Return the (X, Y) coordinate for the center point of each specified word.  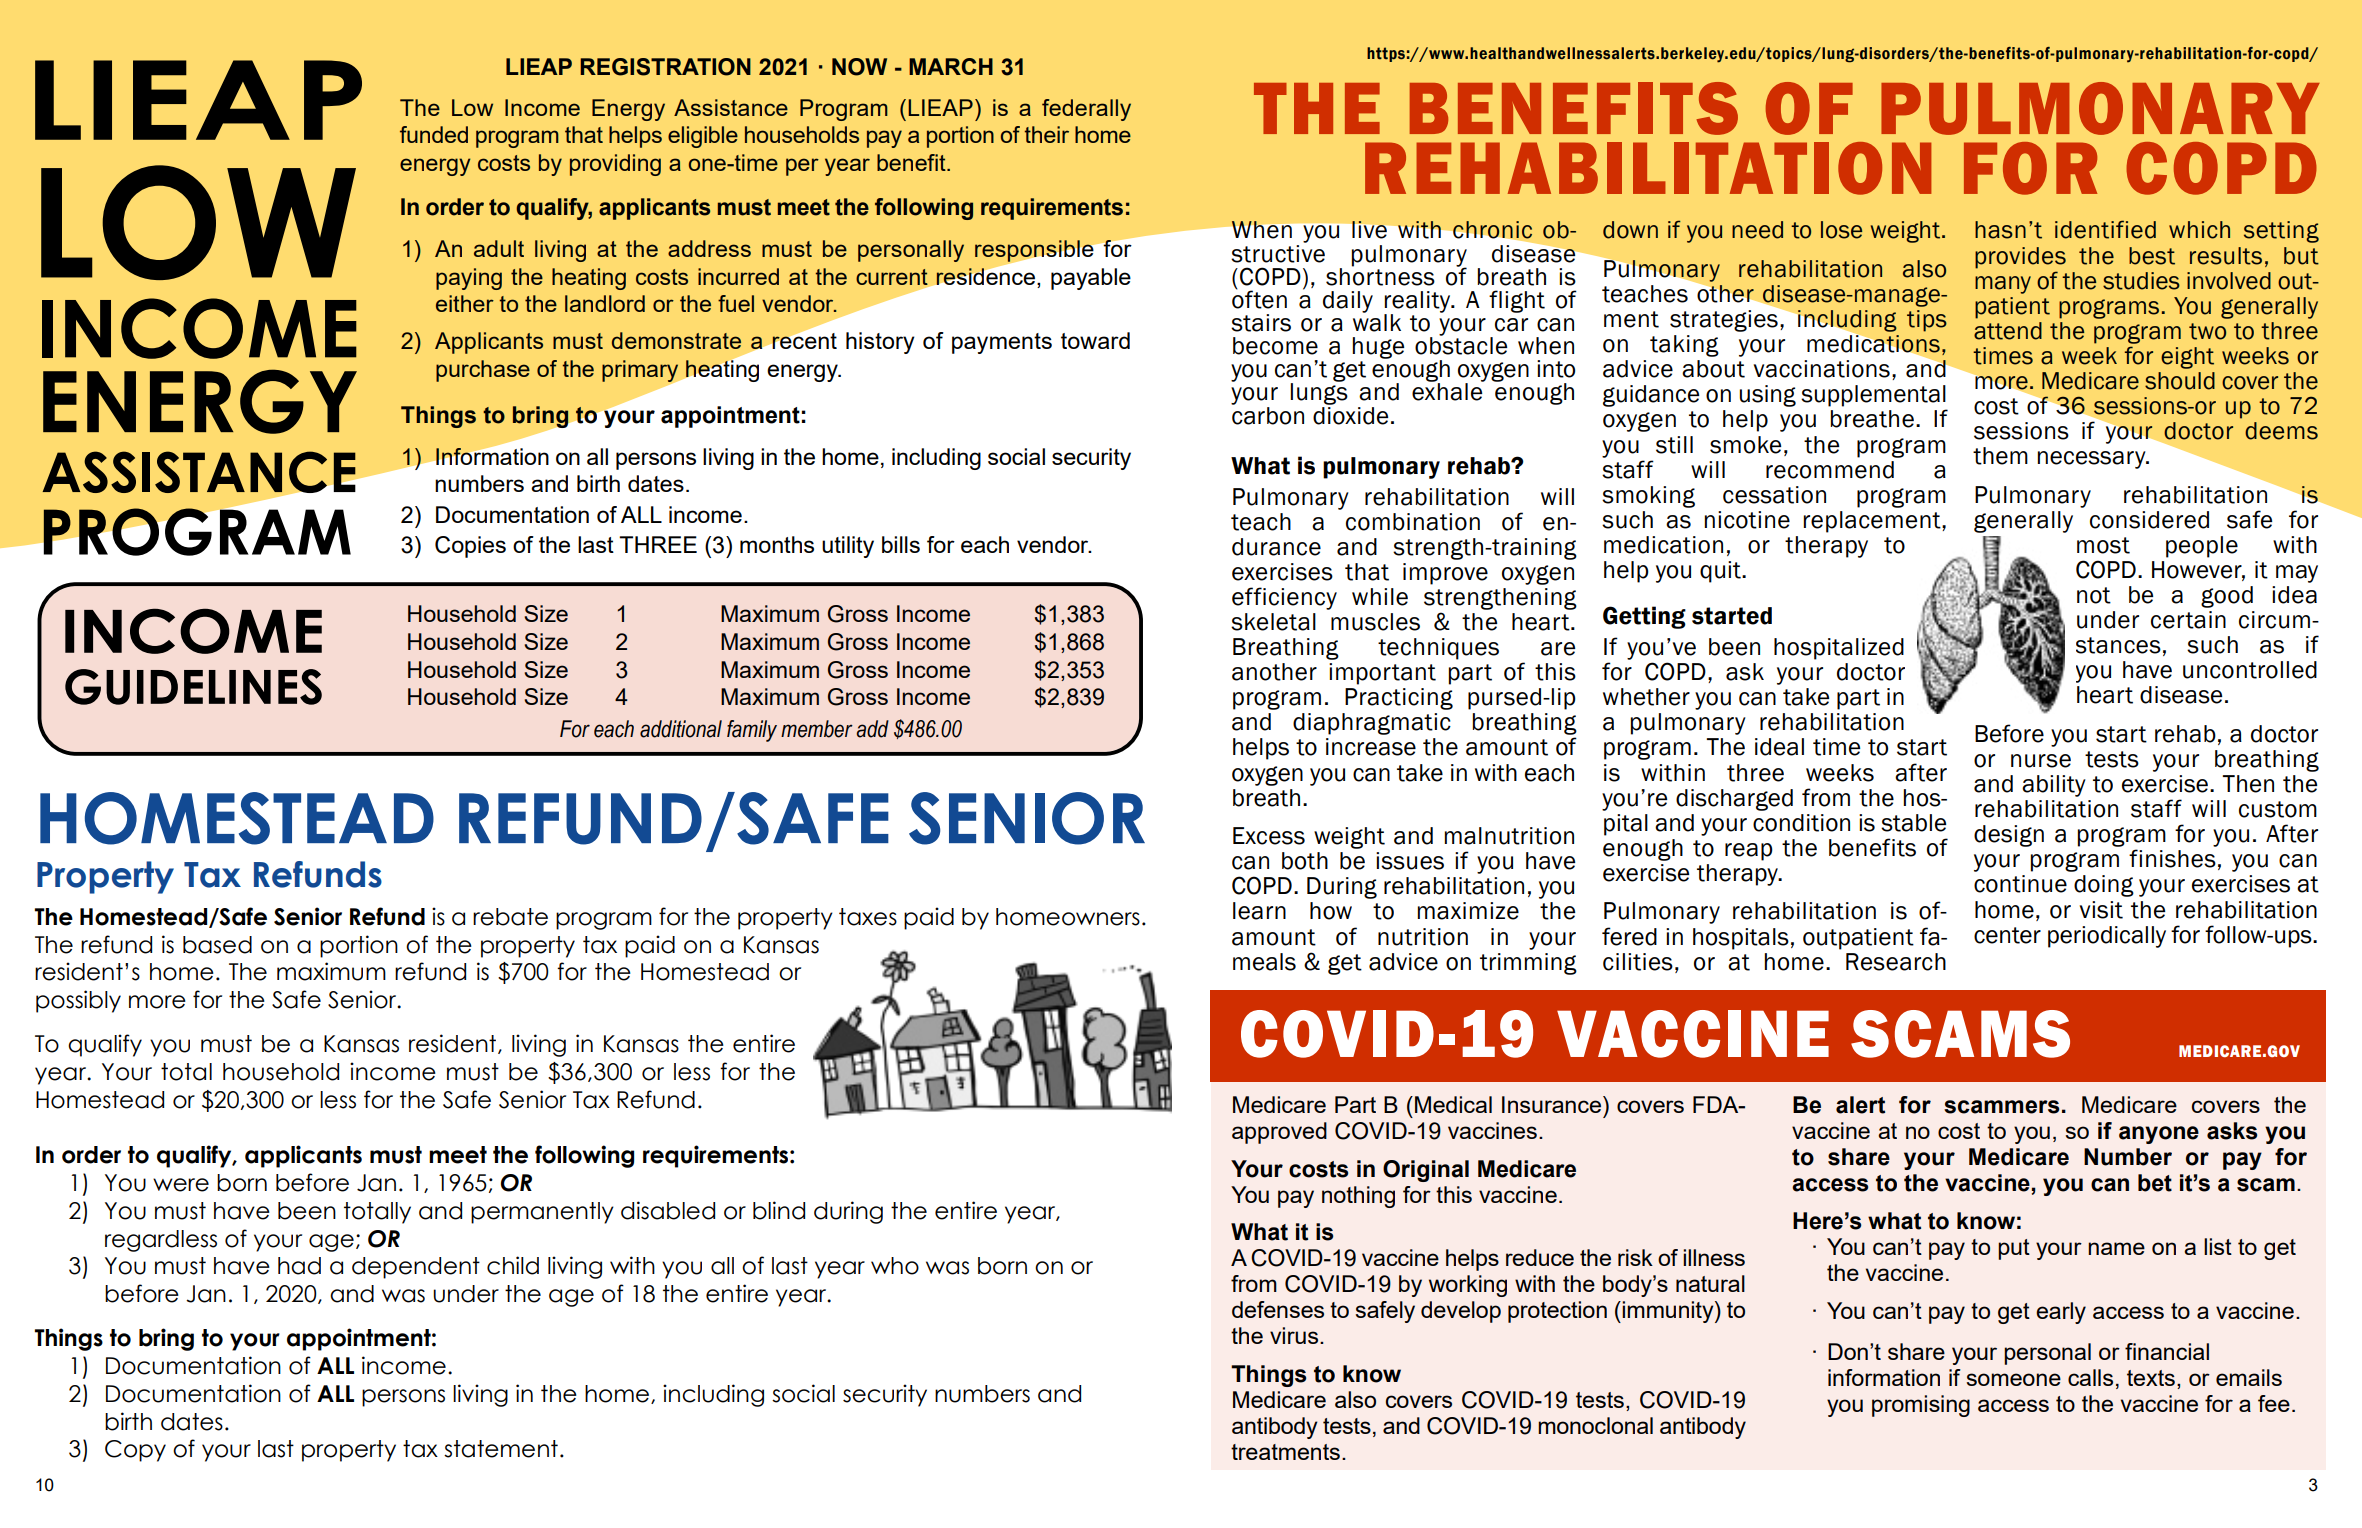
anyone (2159, 1135)
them (2000, 456)
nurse (2041, 761)
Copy (135, 1451)
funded (434, 134)
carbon (1268, 414)
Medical (1453, 1104)
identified (2105, 229)
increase (1371, 747)
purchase (483, 371)
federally (1086, 110)
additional (681, 729)
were (181, 1185)
